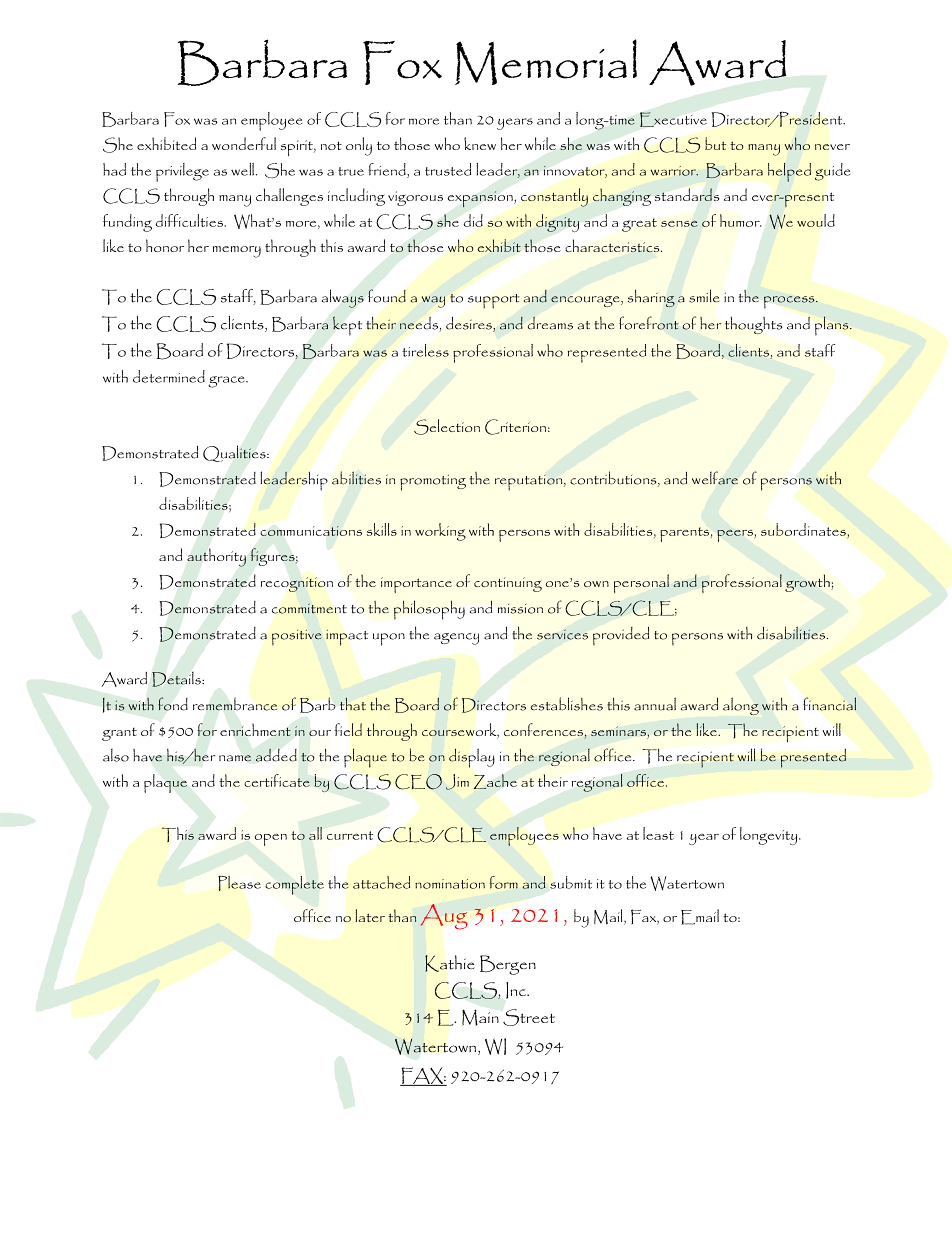  Describe the element at coordinates (177, 679) in the screenshot. I see `Details` at that location.
